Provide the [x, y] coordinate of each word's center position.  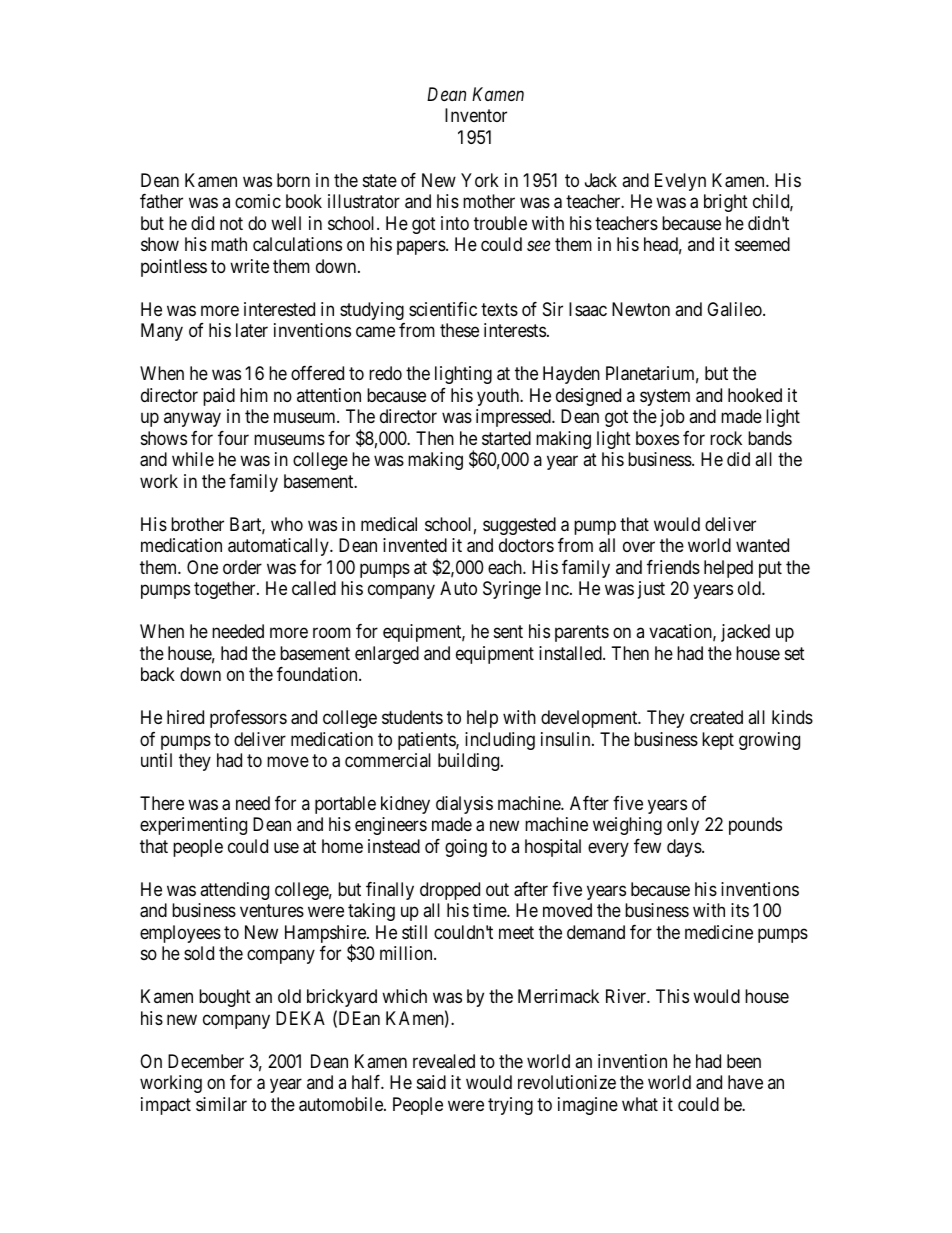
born [293, 180]
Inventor [476, 115]
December [206, 1061]
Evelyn [680, 182]
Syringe [512, 590]
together [226, 590]
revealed [444, 1061]
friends [673, 567]
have [745, 1082]
